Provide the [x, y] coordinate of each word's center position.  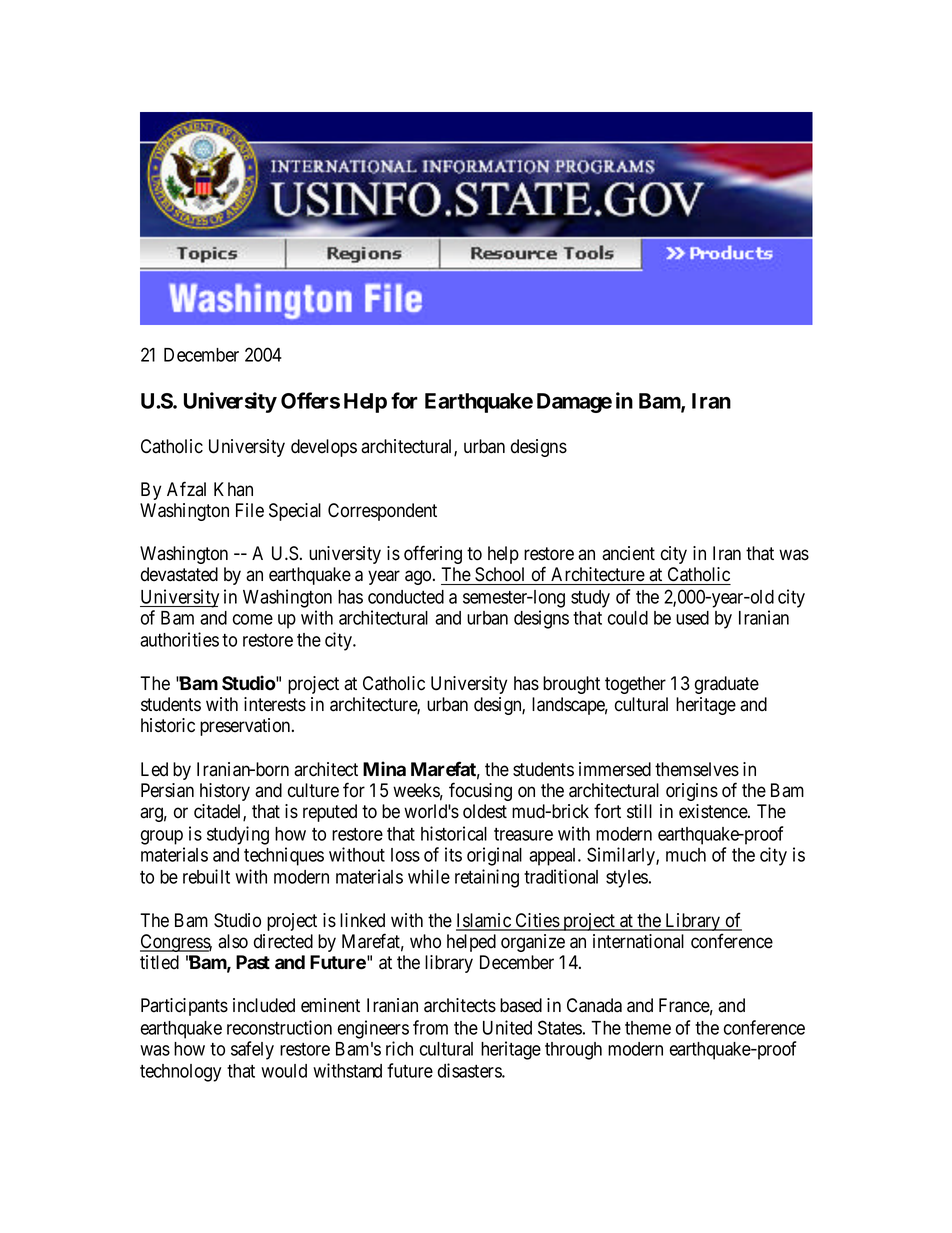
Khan [233, 489]
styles [627, 879]
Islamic [484, 921]
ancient [628, 553]
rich [399, 1048]
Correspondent [382, 512]
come [253, 619]
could [628, 618]
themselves [697, 769]
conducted [406, 597]
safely [252, 1050]
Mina [384, 768]
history [225, 792]
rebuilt [206, 876]
